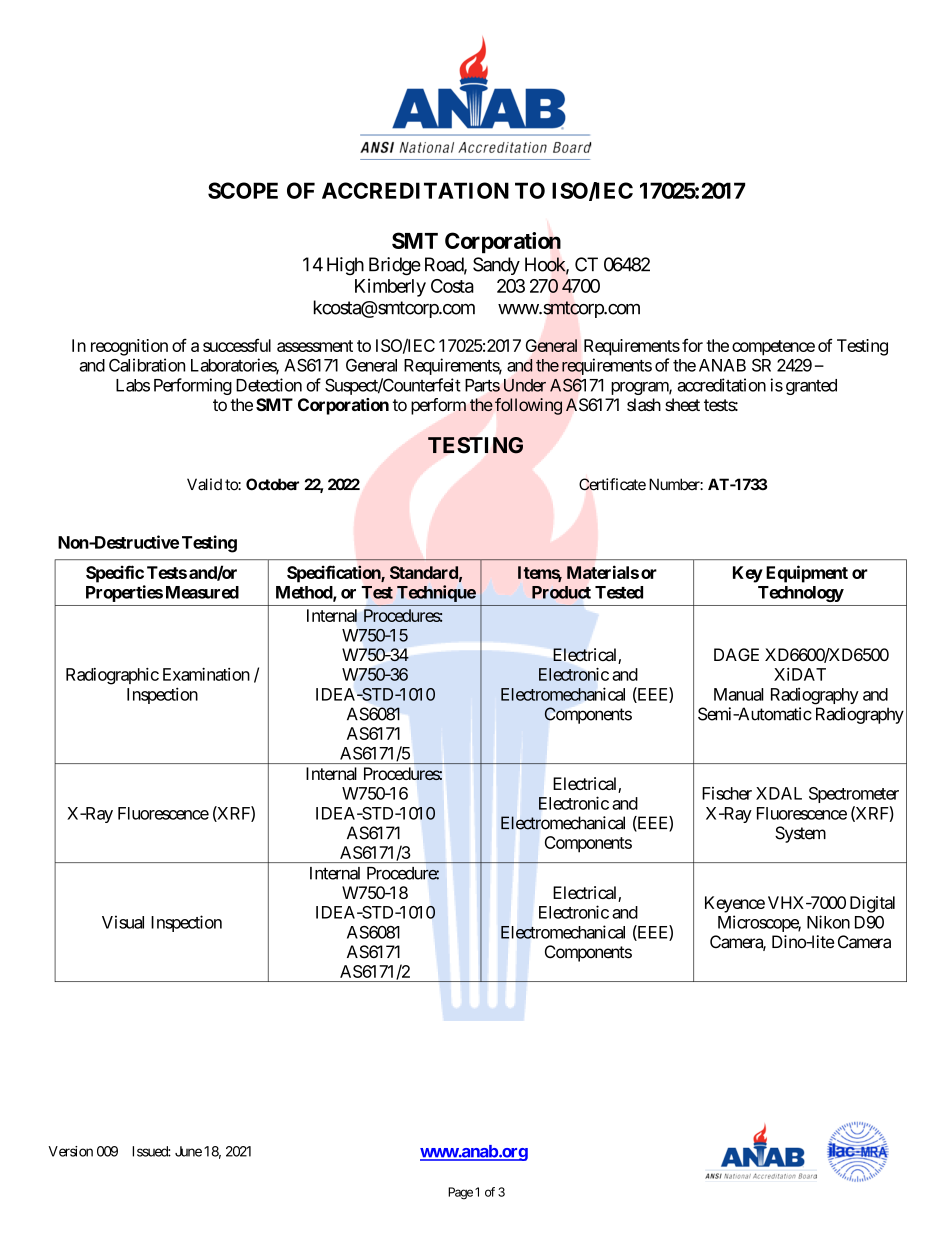 The width and height of the page is (952, 1233). Describe the element at coordinates (202, 592) in the page. I see `Measured` at that location.
